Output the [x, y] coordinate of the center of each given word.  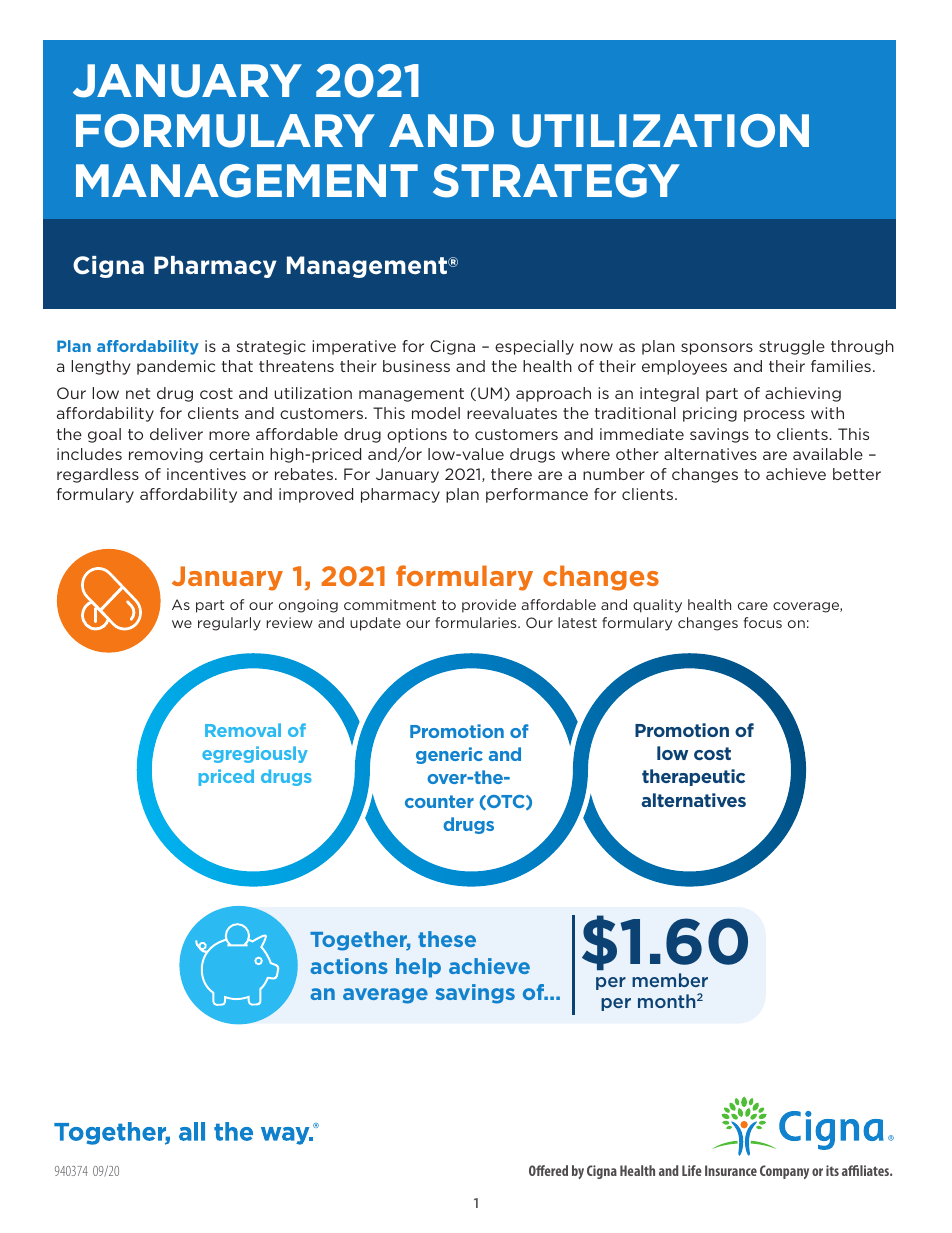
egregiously [255, 754]
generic [449, 755]
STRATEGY [556, 181]
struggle [792, 347]
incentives [206, 474]
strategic [271, 347]
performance [537, 495]
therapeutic [693, 777]
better [857, 474]
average [385, 996]
